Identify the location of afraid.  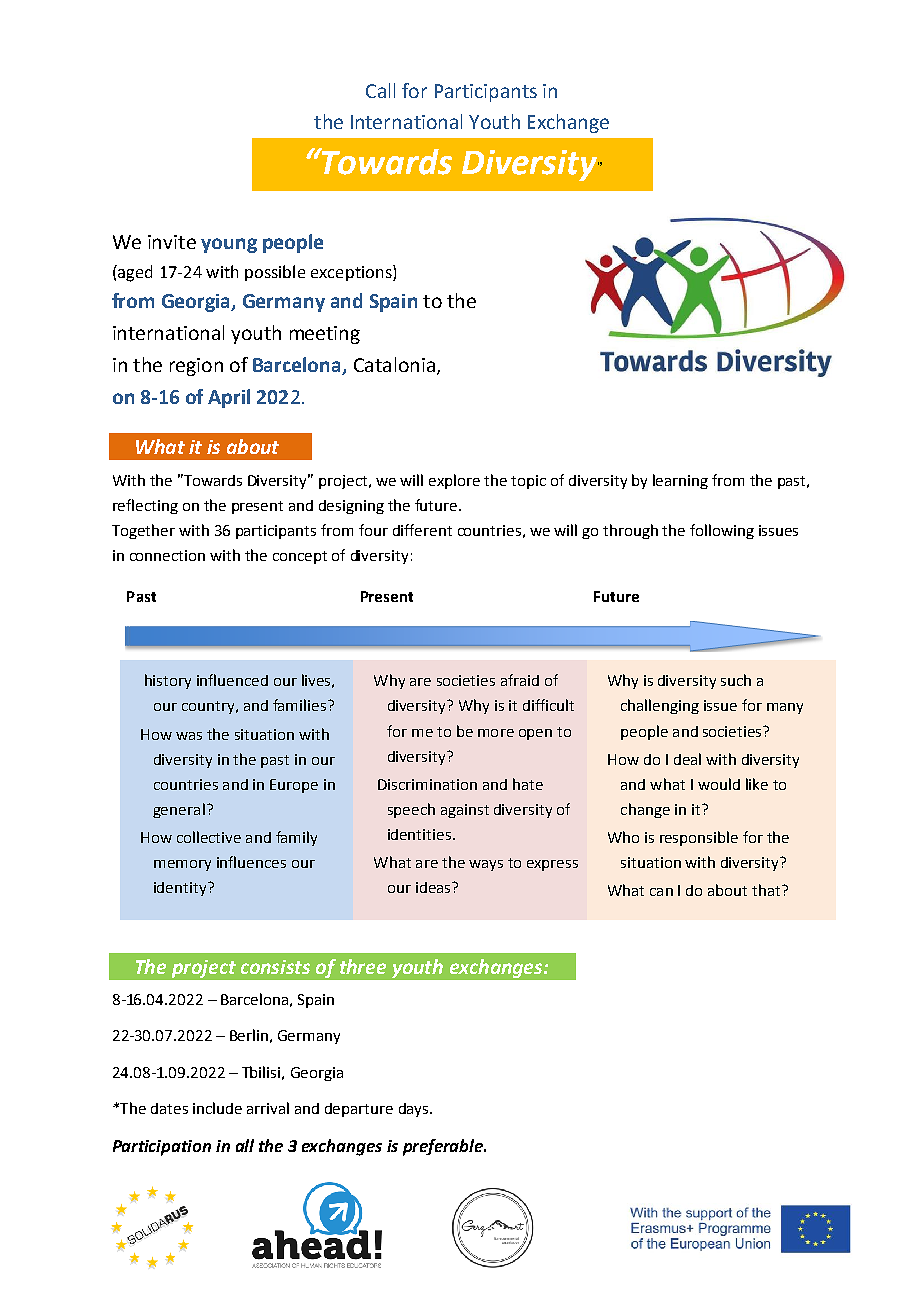
(520, 680).
